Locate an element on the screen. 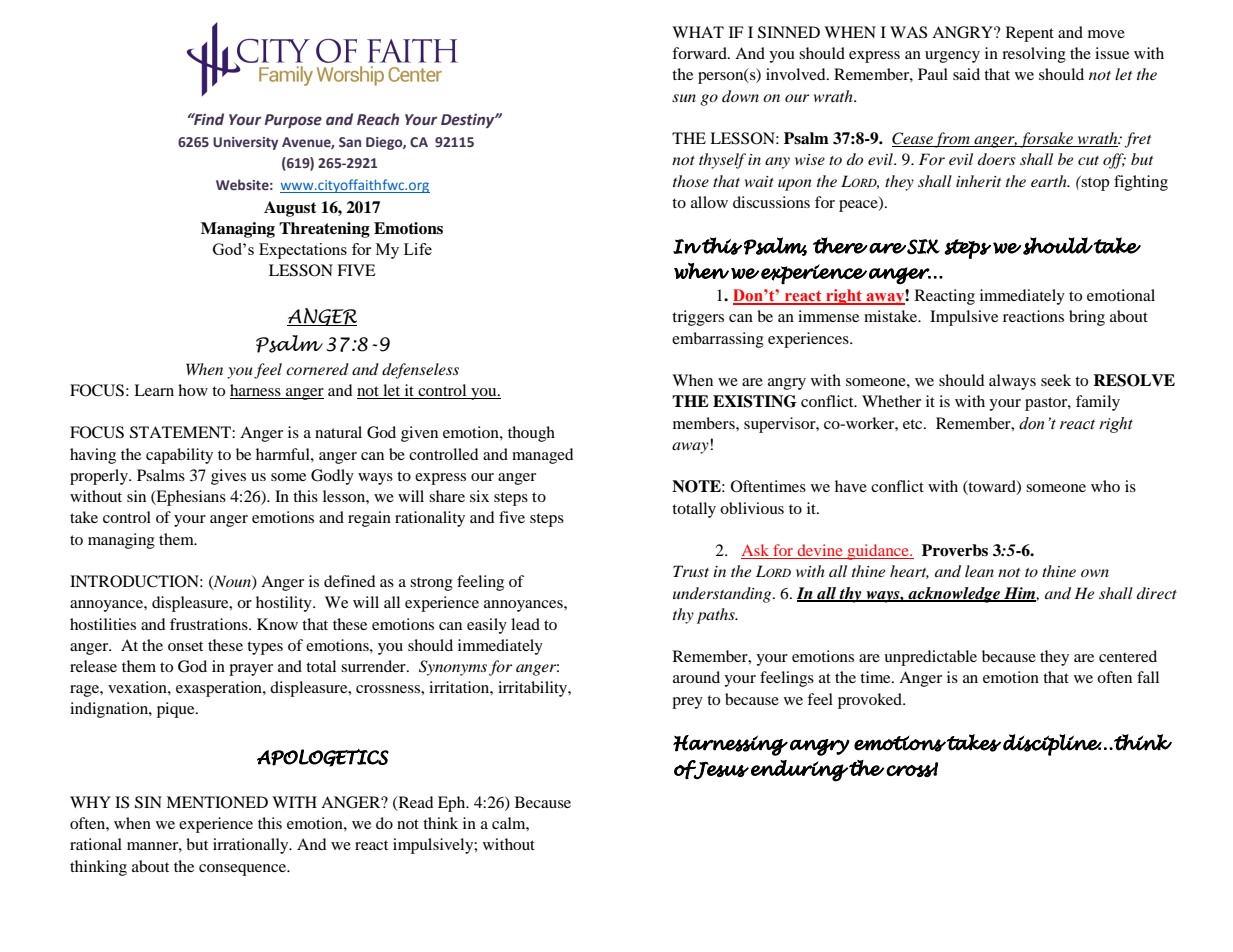 This screenshot has height=952, width=1233. who is located at coordinates (1105, 486).
